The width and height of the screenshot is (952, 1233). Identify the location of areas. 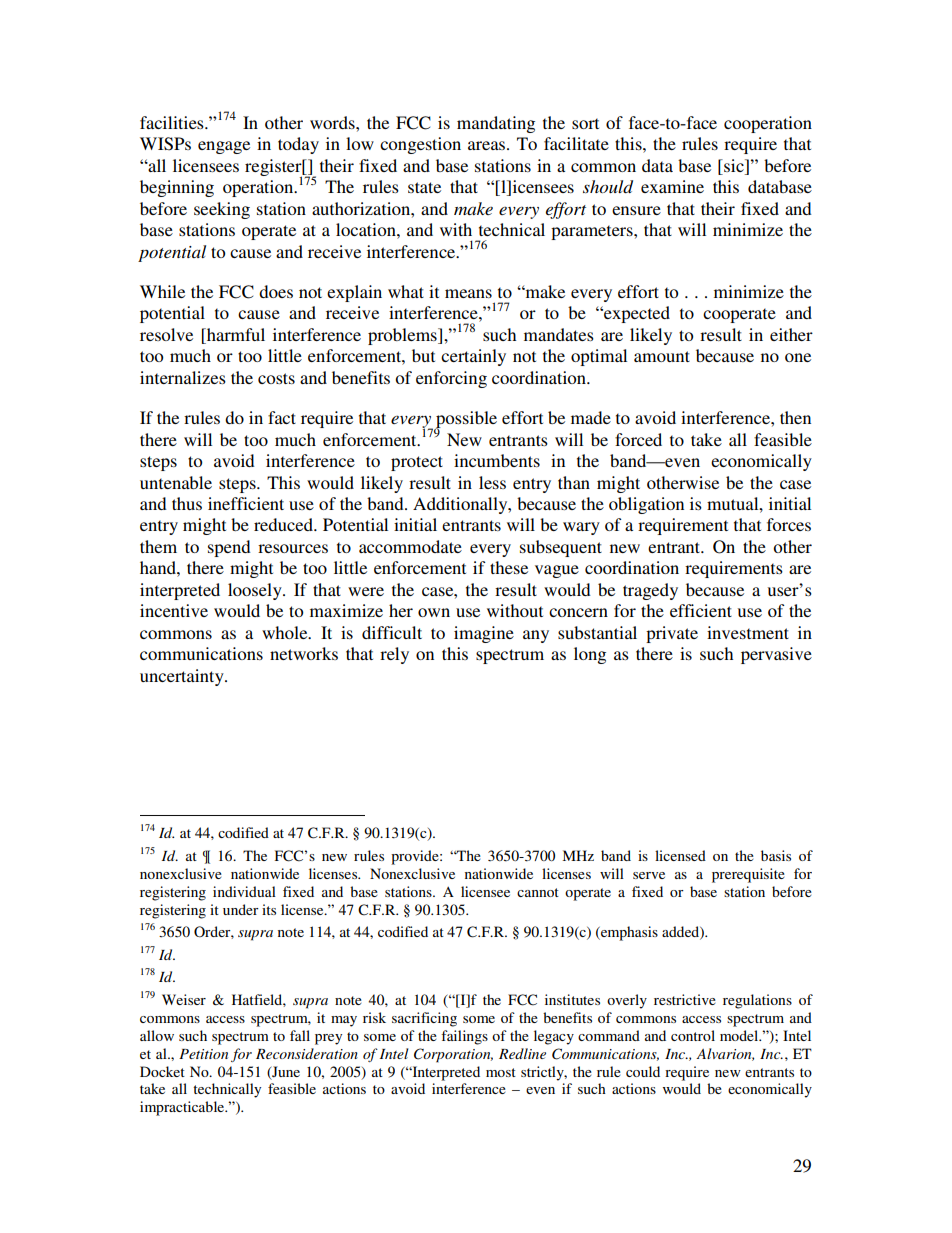
(488, 145).
